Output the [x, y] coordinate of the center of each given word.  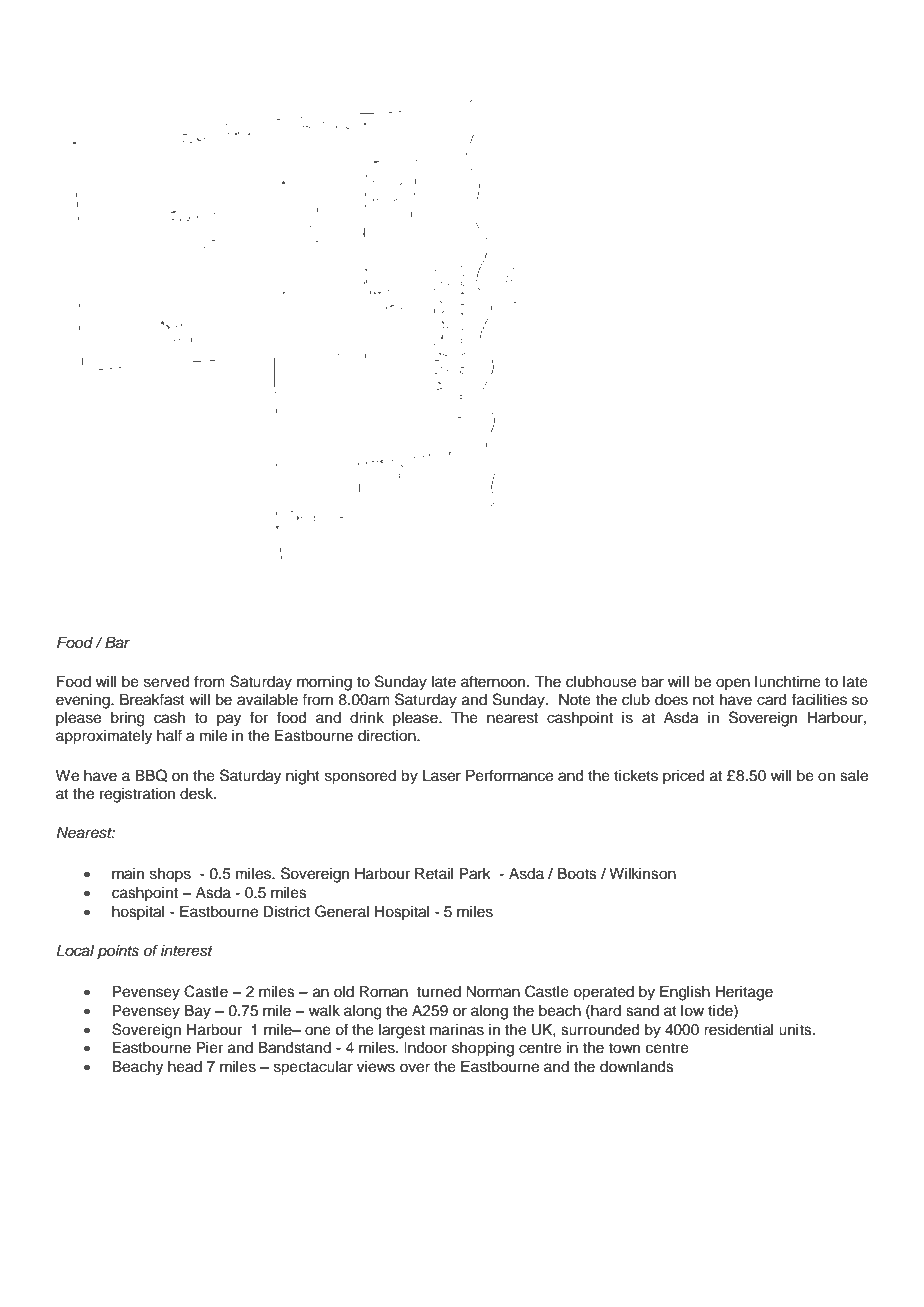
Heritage [744, 993]
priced [684, 777]
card [772, 700]
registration [137, 795]
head [185, 1067]
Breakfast [152, 699]
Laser [442, 776]
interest [187, 951]
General [342, 911]
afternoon [494, 681]
